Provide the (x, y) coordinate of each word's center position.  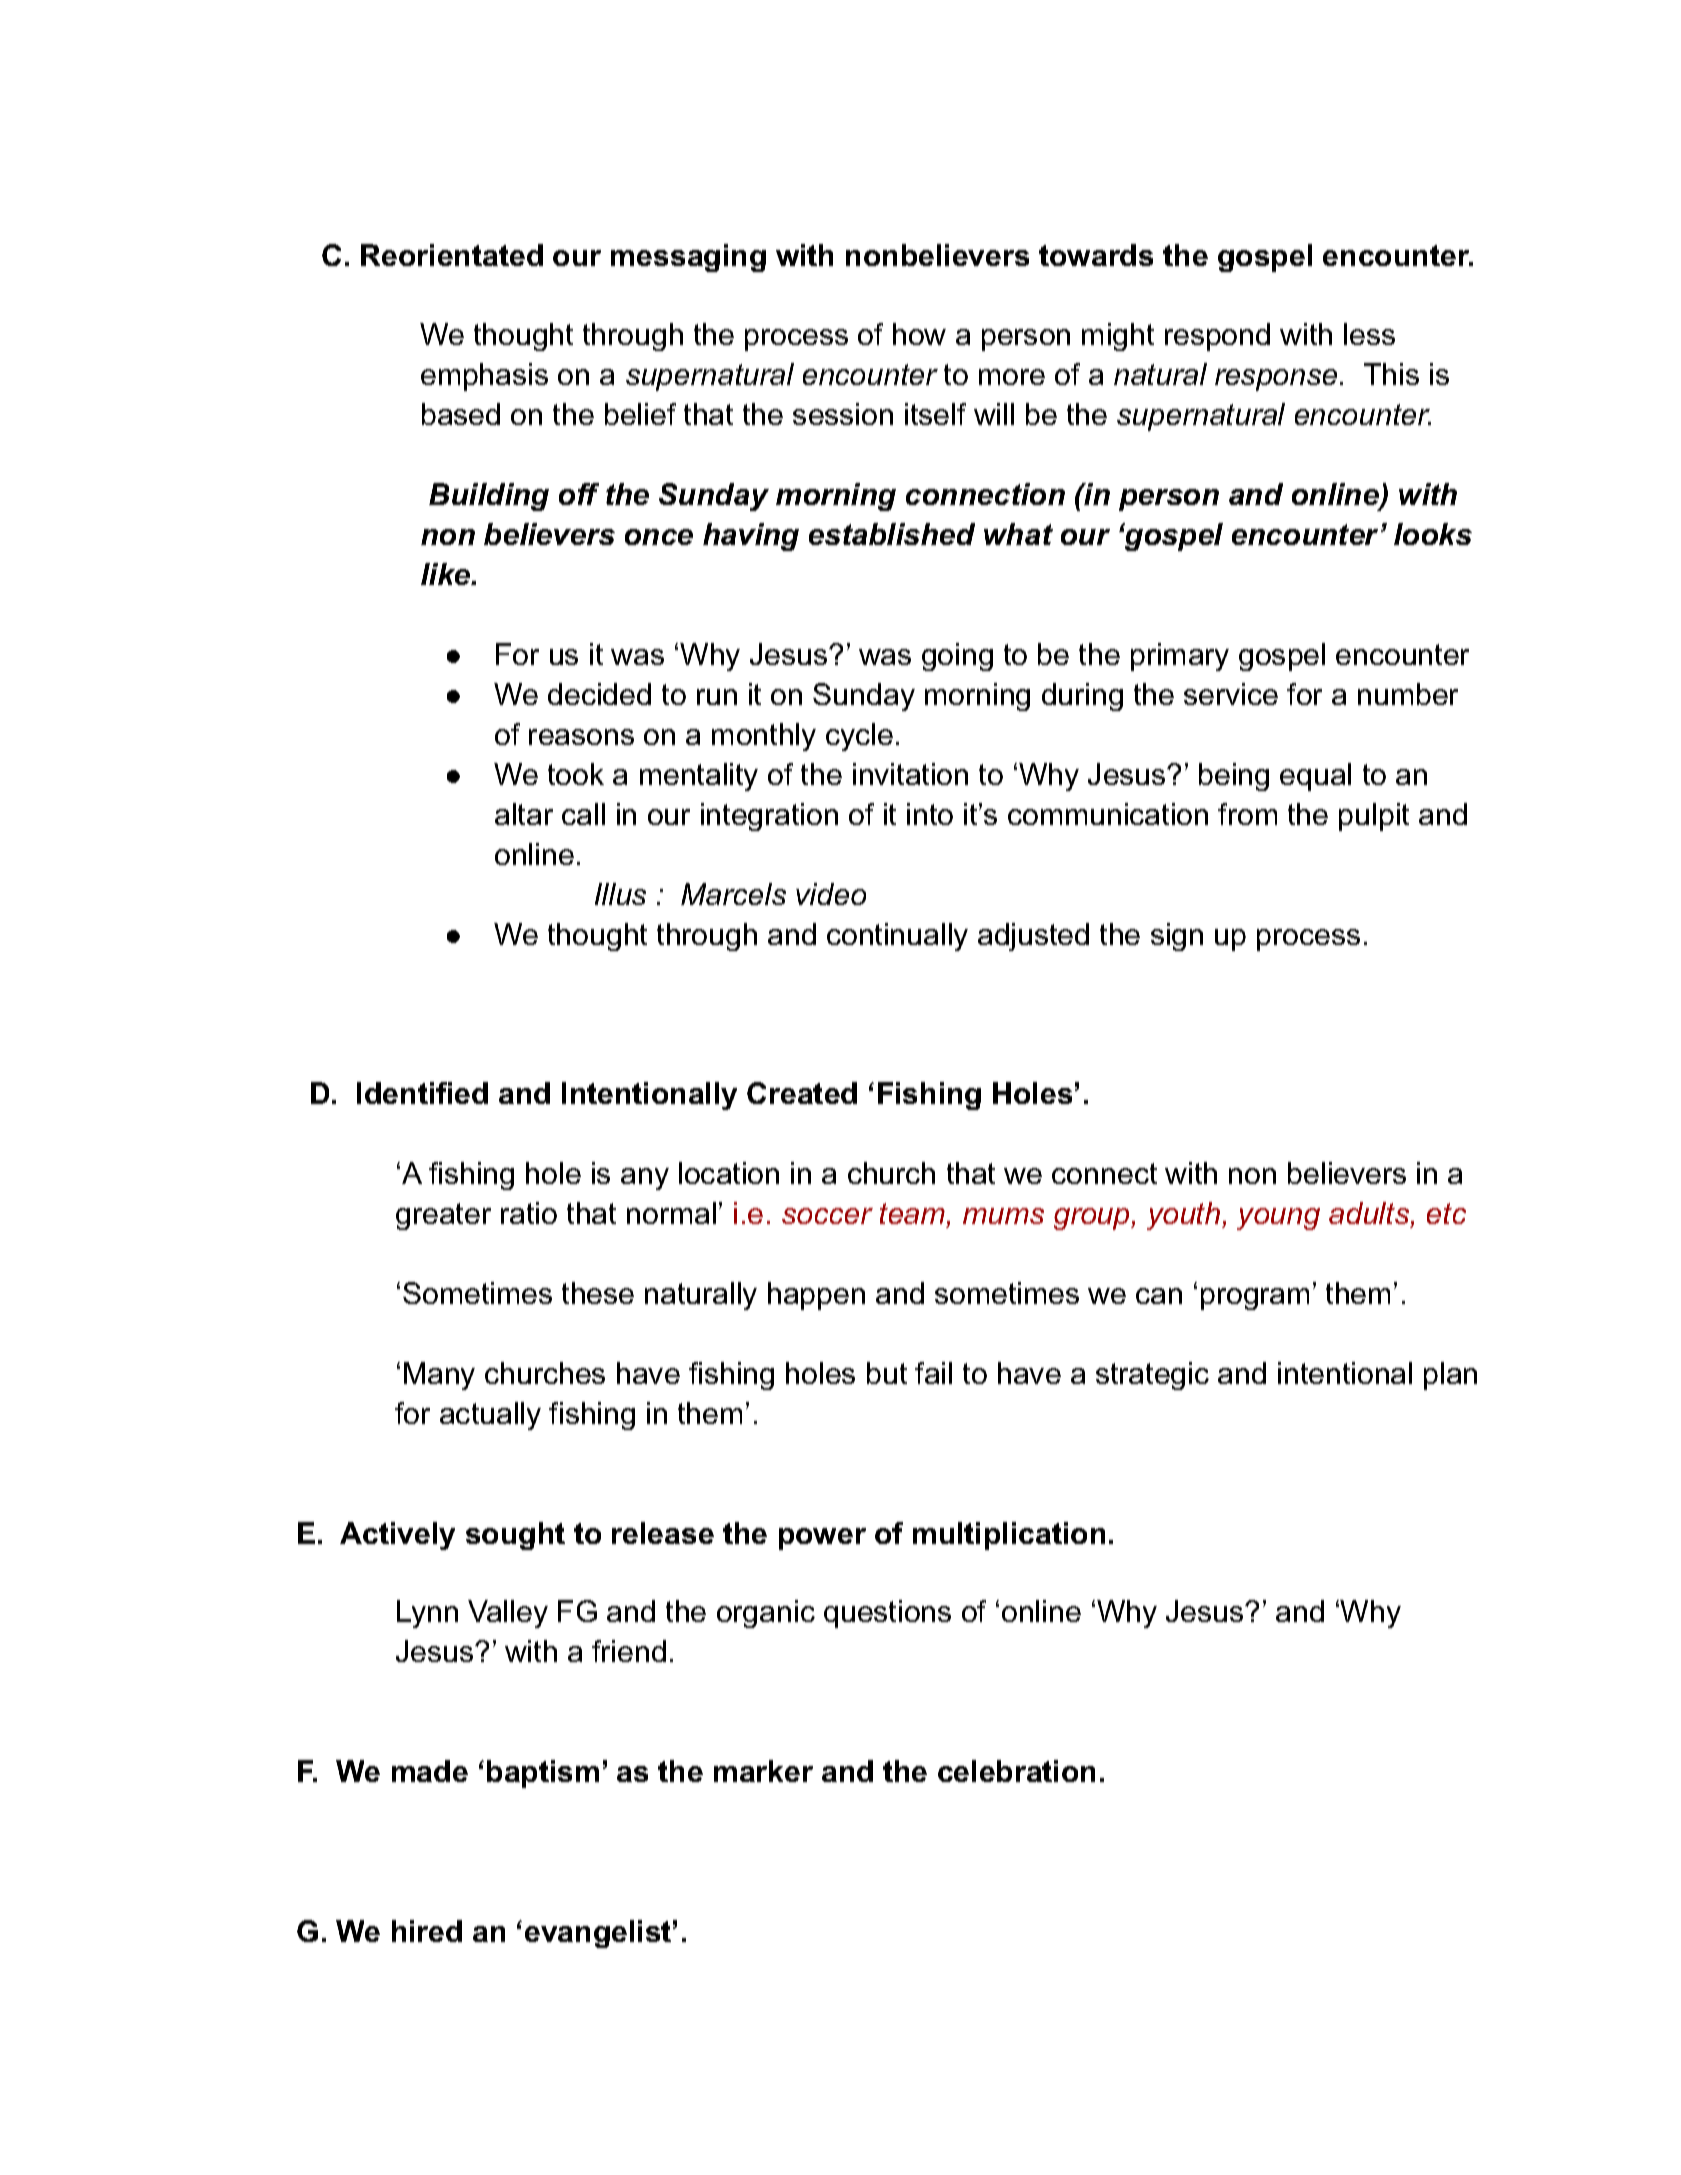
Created (802, 1093)
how (919, 334)
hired (427, 1931)
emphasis (484, 377)
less (1369, 334)
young (1278, 1219)
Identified (422, 1093)
